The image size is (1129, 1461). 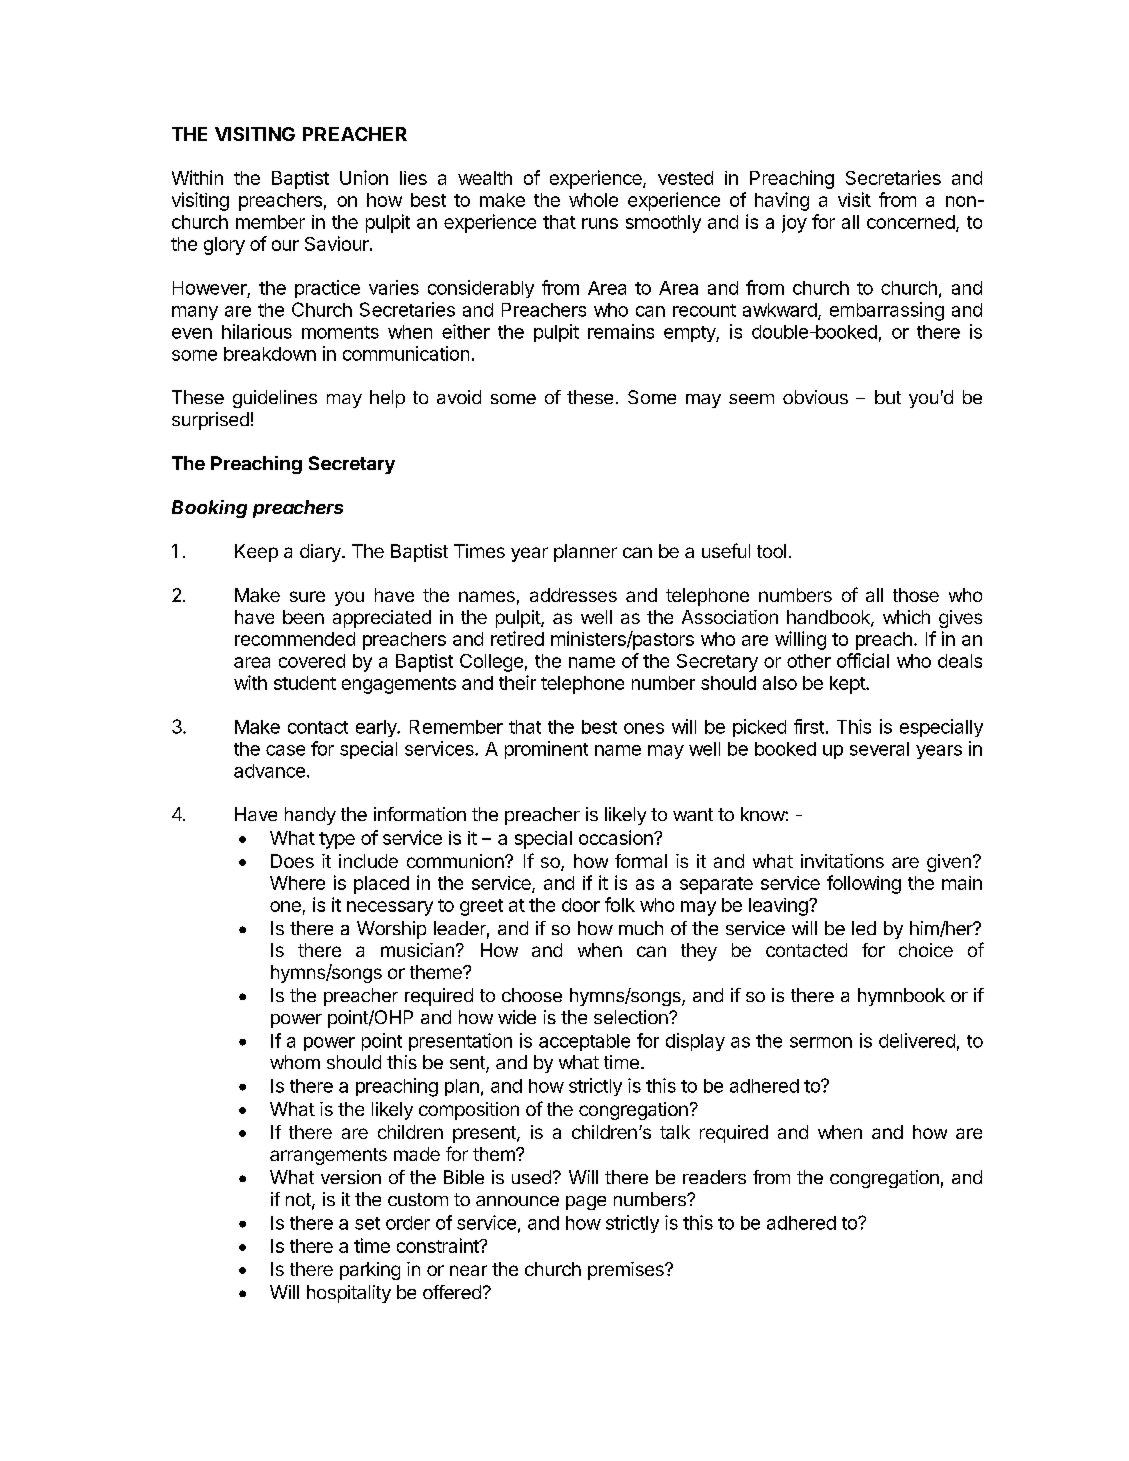 I want to click on concerned, so click(x=911, y=222).
